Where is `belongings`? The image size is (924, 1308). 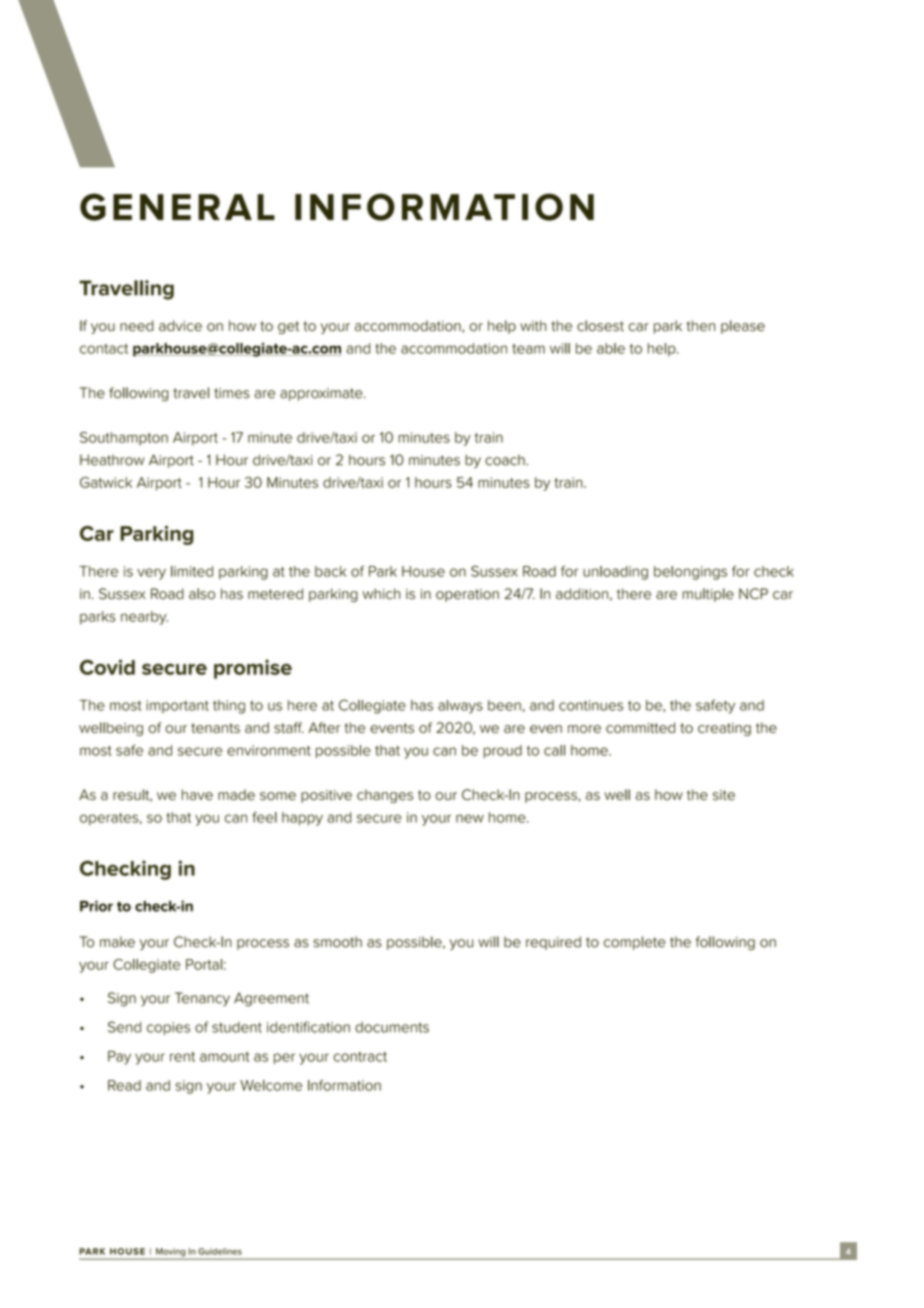 belongings is located at coordinates (690, 573).
